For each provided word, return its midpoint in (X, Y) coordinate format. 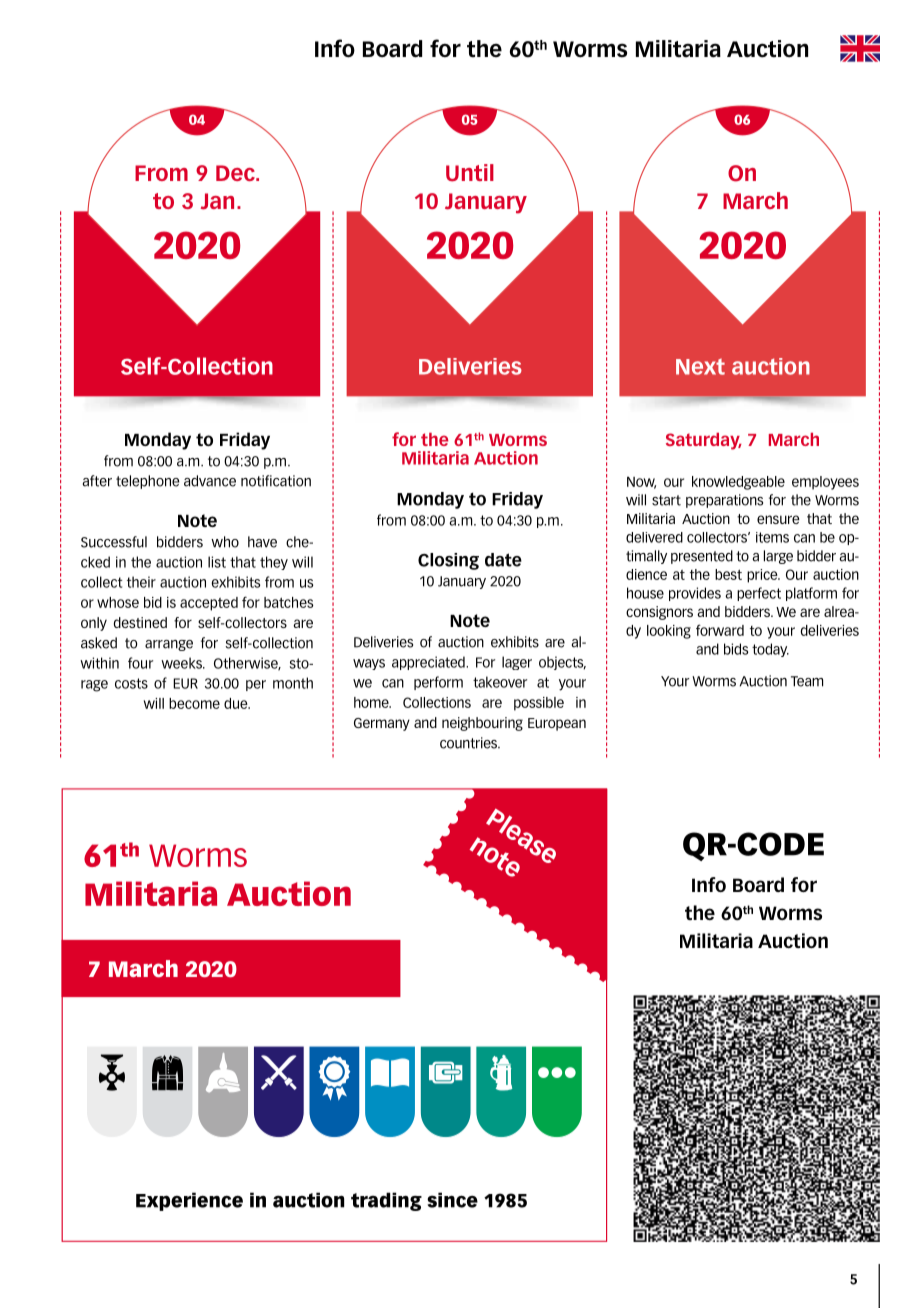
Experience (189, 1201)
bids (736, 649)
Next (700, 367)
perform (438, 683)
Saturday (704, 441)
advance (210, 481)
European (557, 724)
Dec (236, 173)
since (452, 1200)
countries (470, 743)
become (194, 703)
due (237, 703)
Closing (448, 561)
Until (470, 173)
